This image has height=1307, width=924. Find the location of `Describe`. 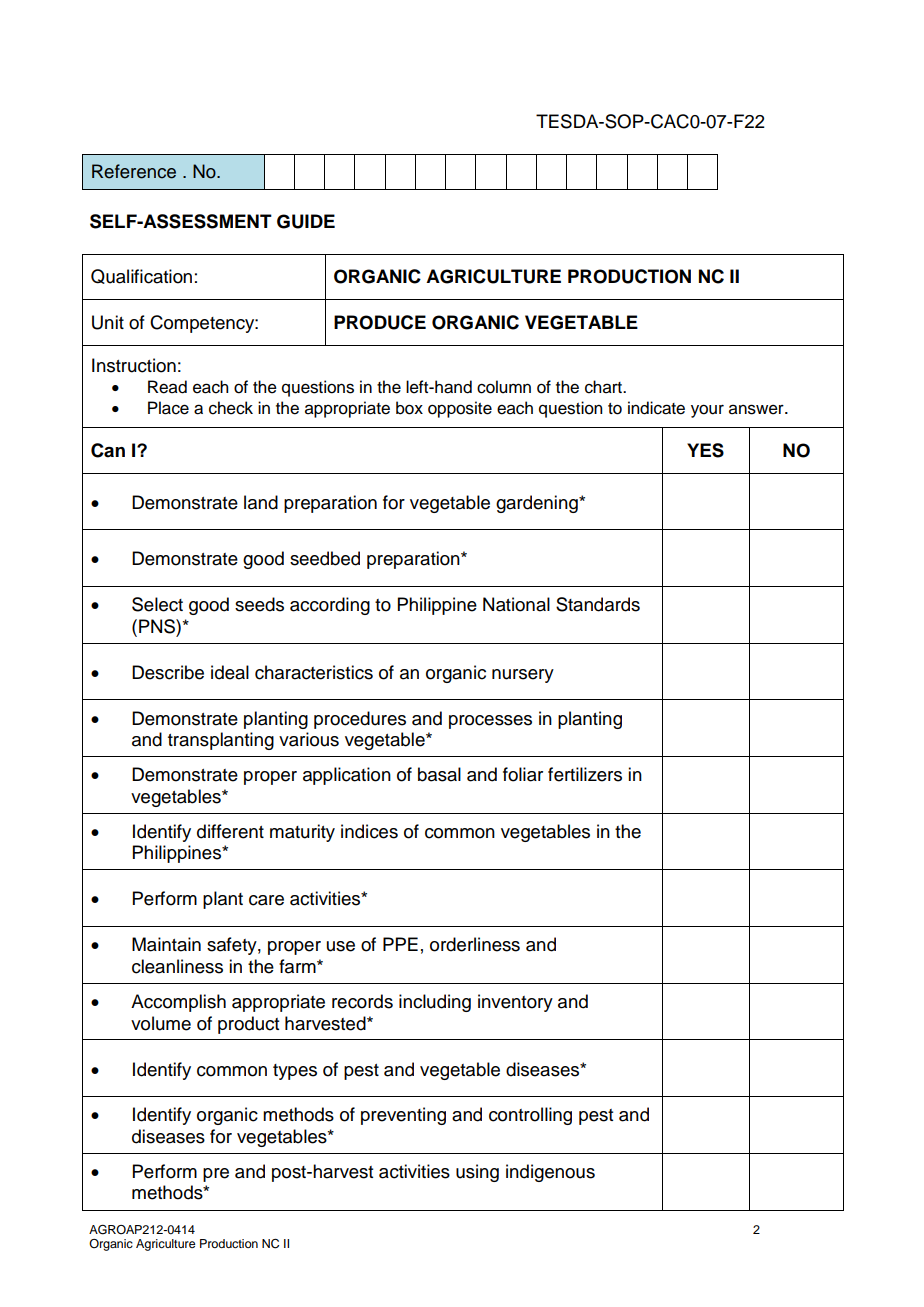

Describe is located at coordinates (168, 672).
